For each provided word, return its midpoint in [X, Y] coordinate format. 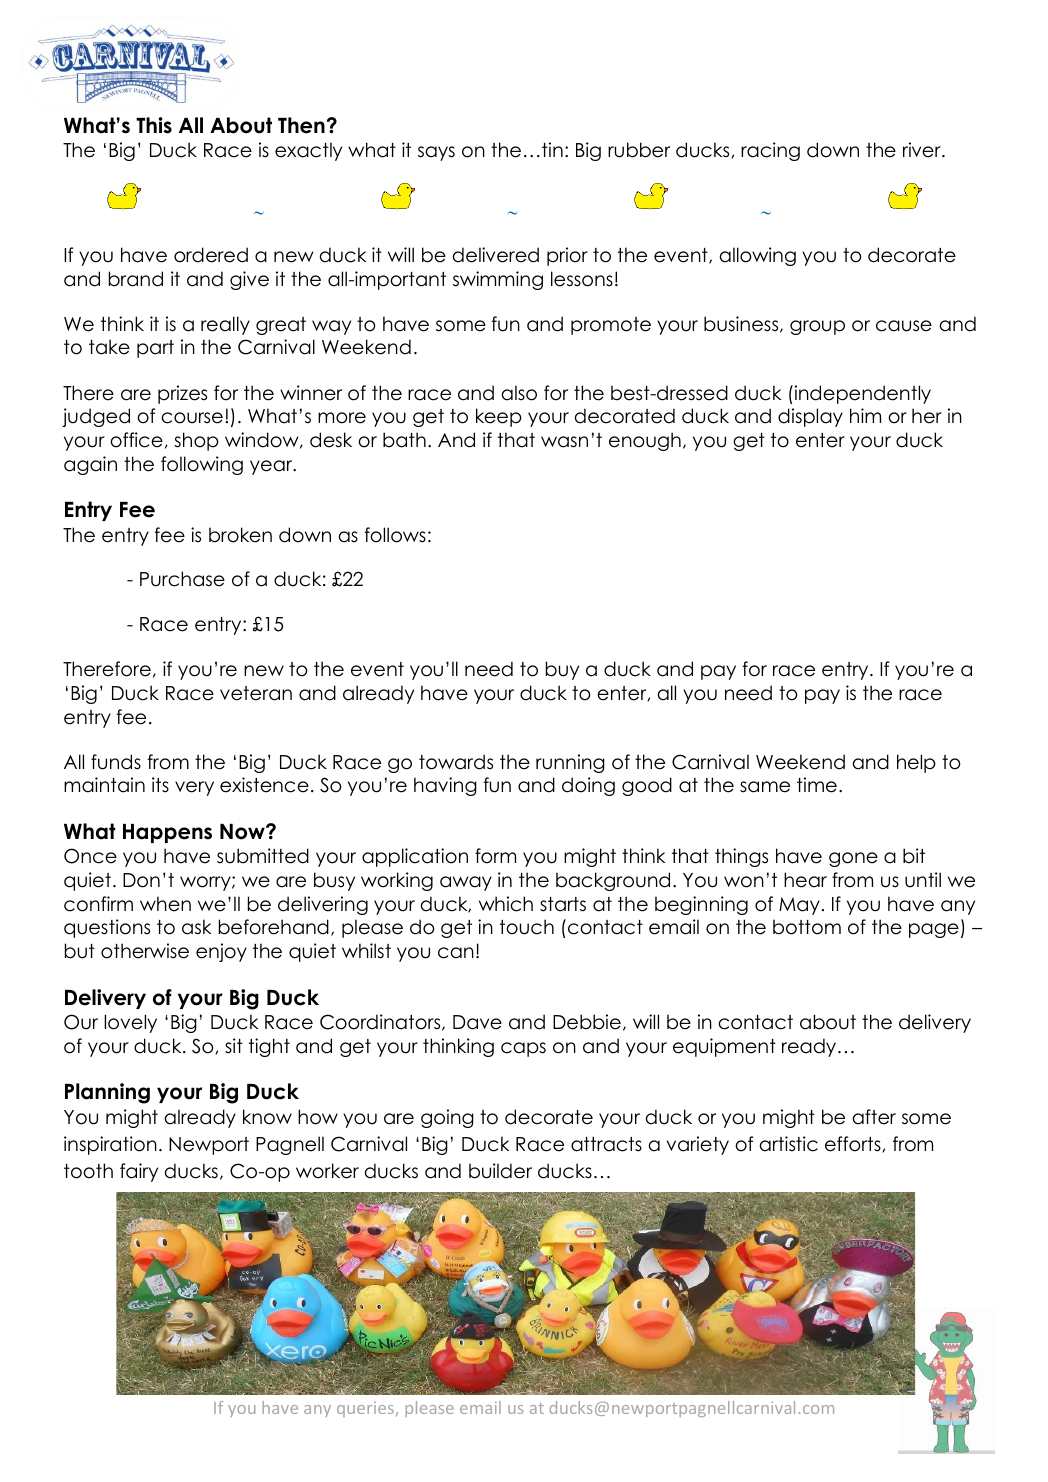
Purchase [182, 579]
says [436, 153]
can [456, 953]
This [154, 125]
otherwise [145, 951]
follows [395, 535]
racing [770, 151]
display [810, 417]
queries [365, 1409]
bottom [807, 927]
